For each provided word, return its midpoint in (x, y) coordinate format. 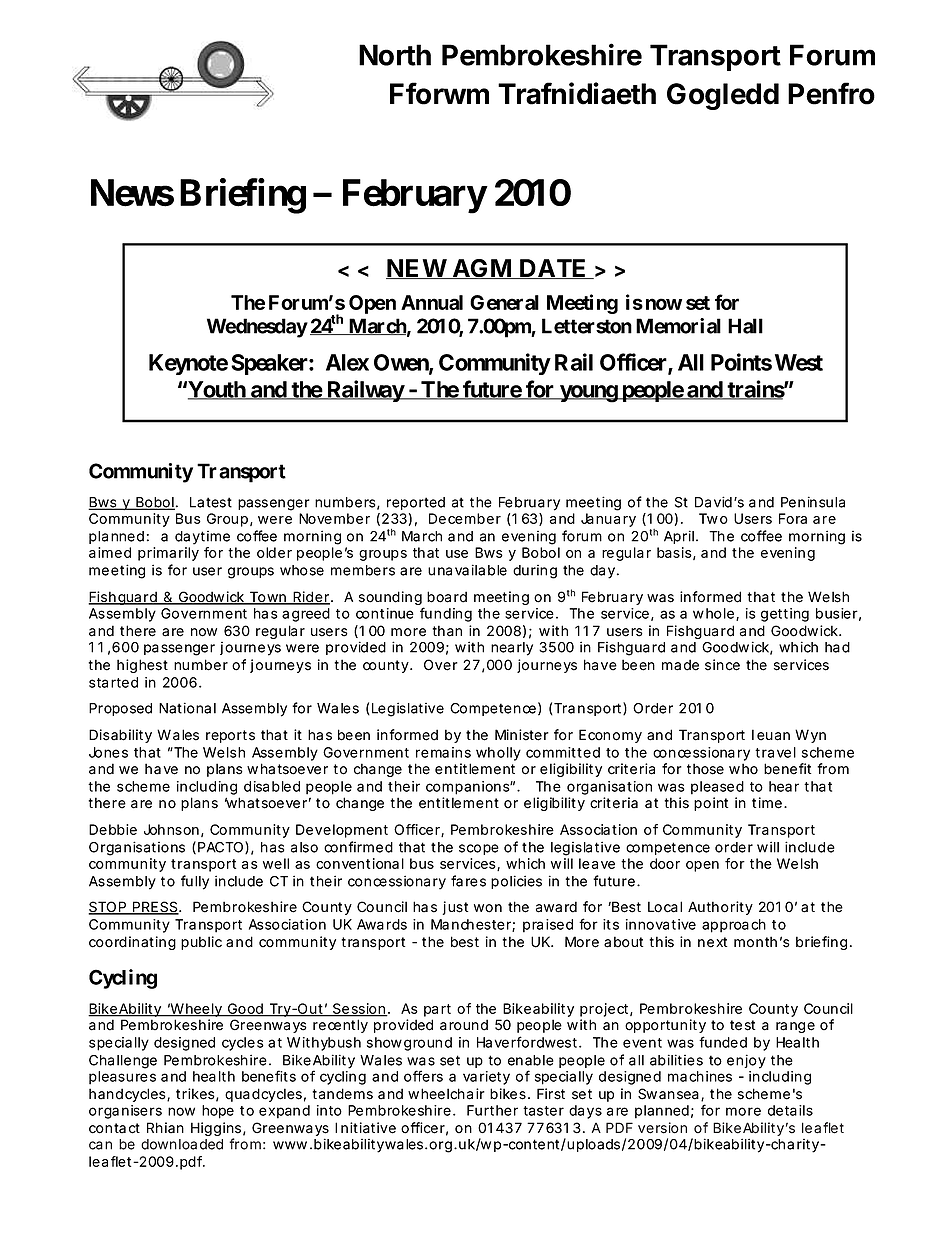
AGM (482, 269)
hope (218, 1112)
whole (713, 613)
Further (492, 1110)
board (447, 597)
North (395, 55)
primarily (168, 554)
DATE (553, 269)
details (790, 1110)
